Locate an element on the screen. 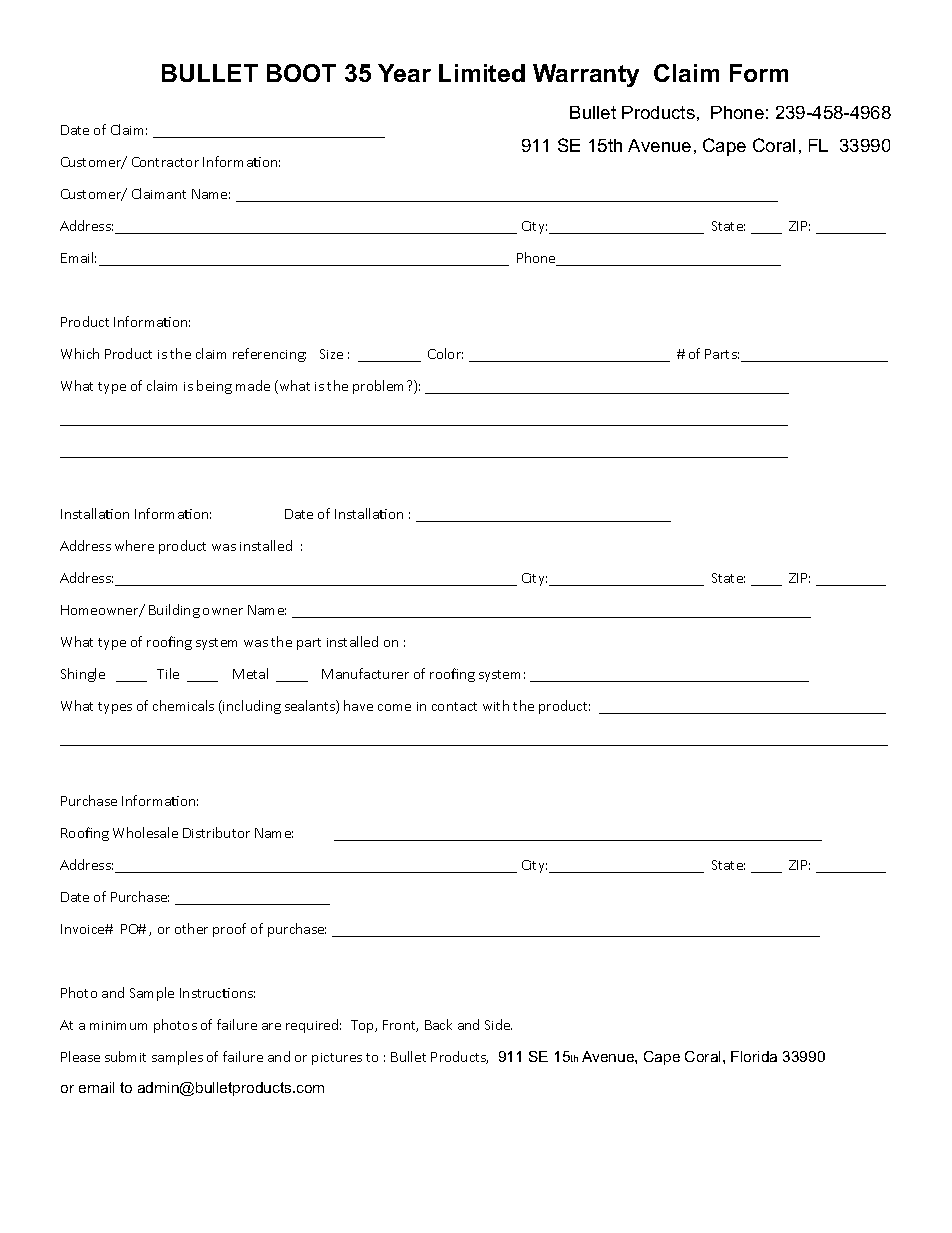 The height and width of the screenshot is (1233, 952). Contractor is located at coordinates (165, 162).
